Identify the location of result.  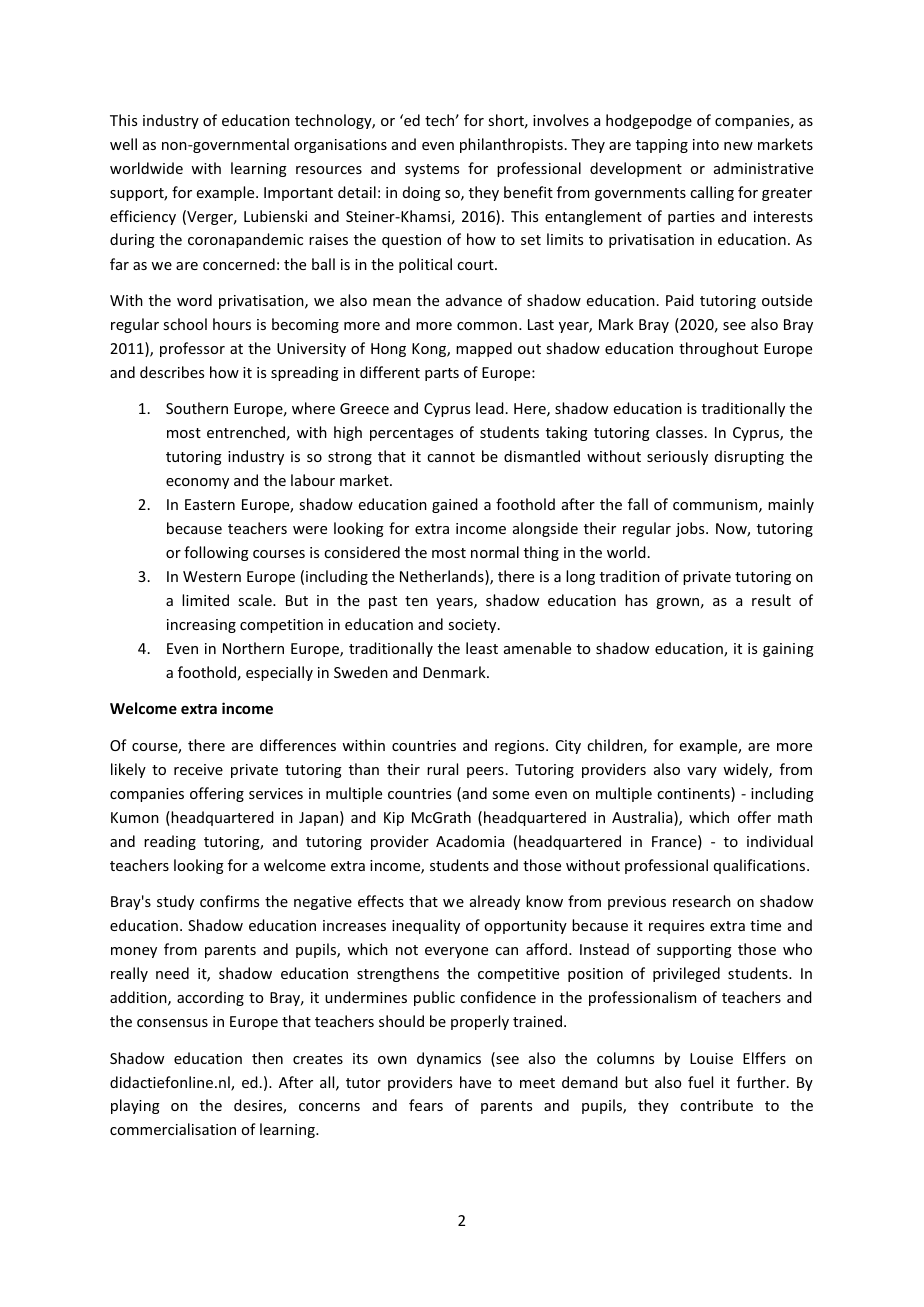
(771, 600).
